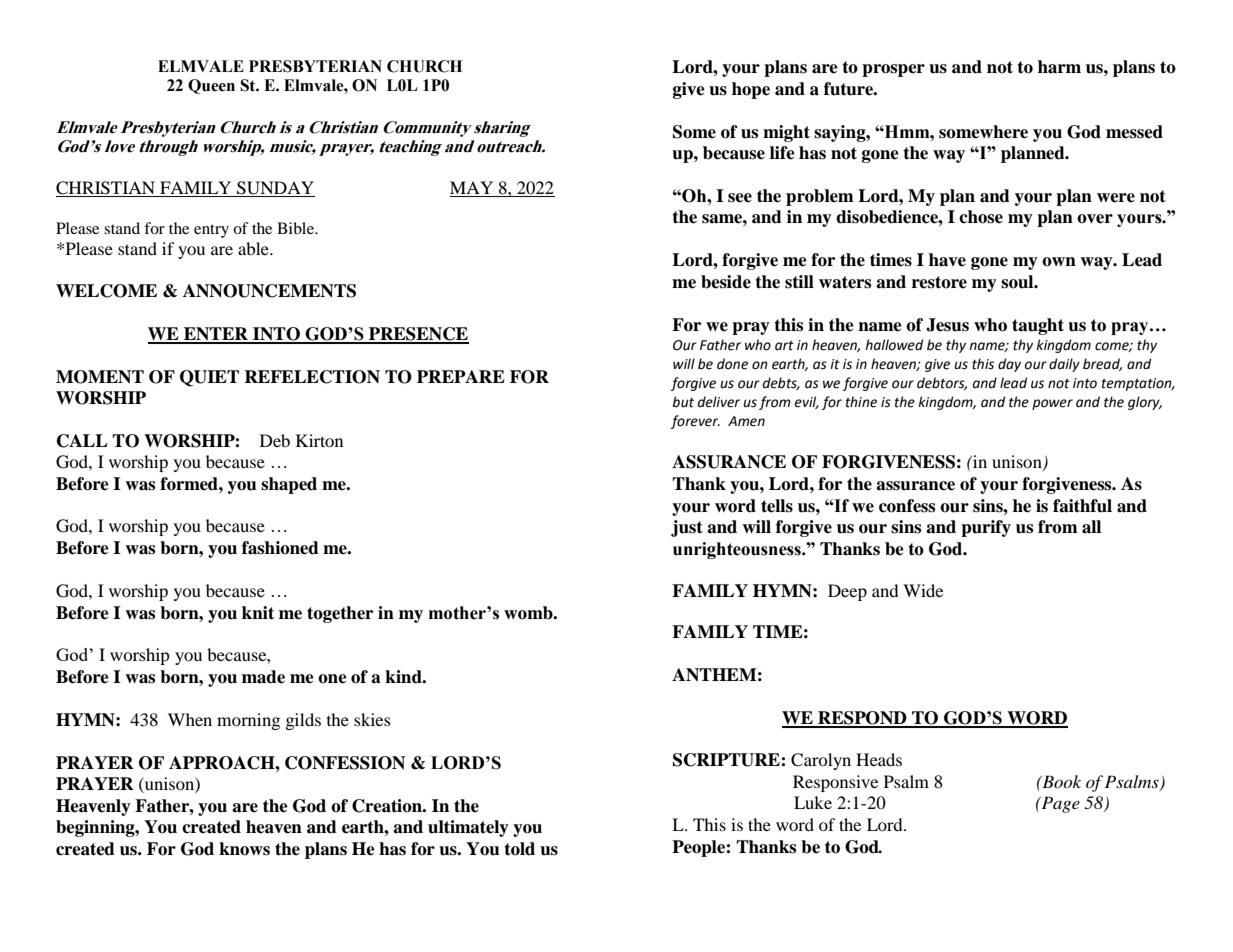  I want to click on People, so click(699, 848).
